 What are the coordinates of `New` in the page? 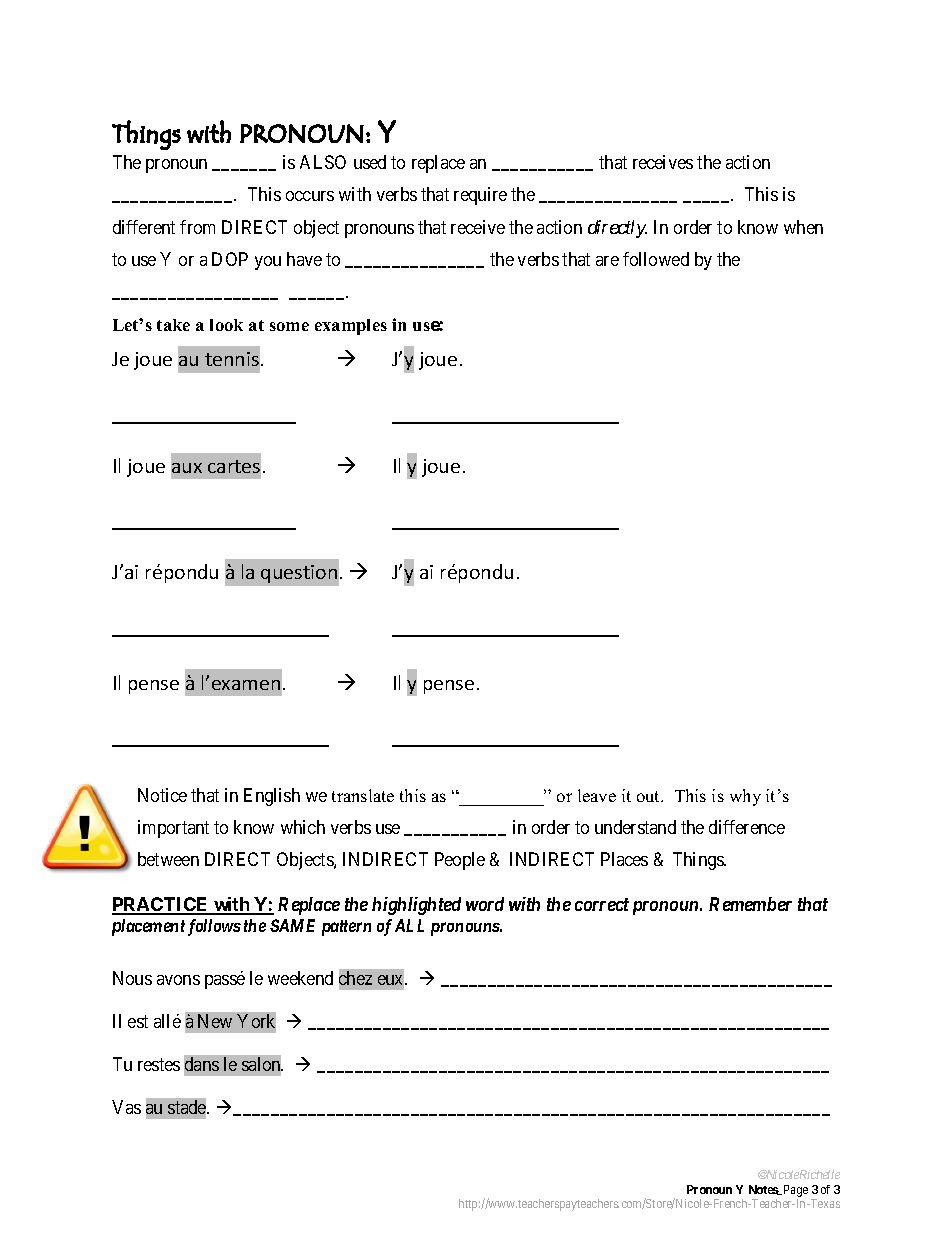 It's located at (215, 1021).
